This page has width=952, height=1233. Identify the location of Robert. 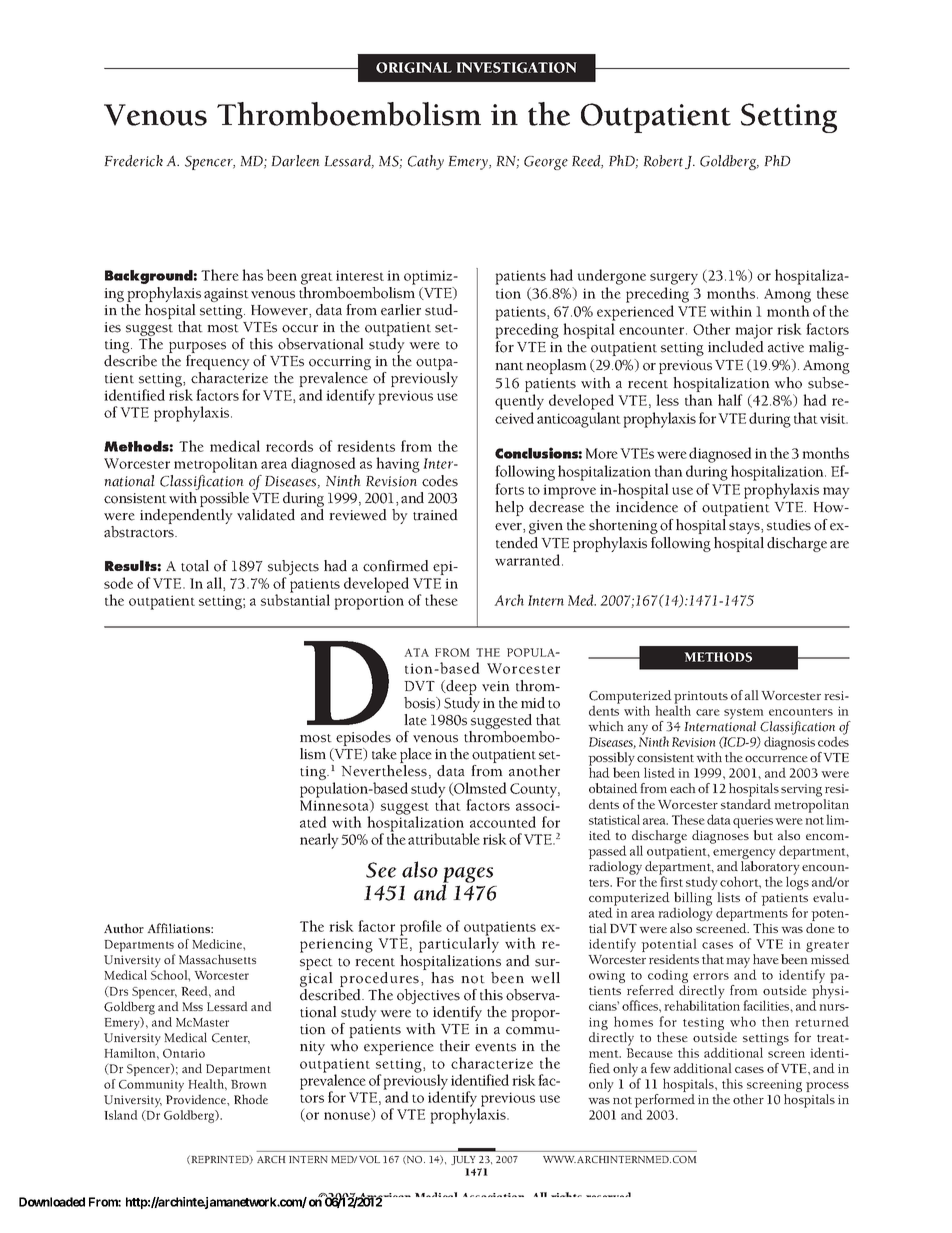
(664, 162).
